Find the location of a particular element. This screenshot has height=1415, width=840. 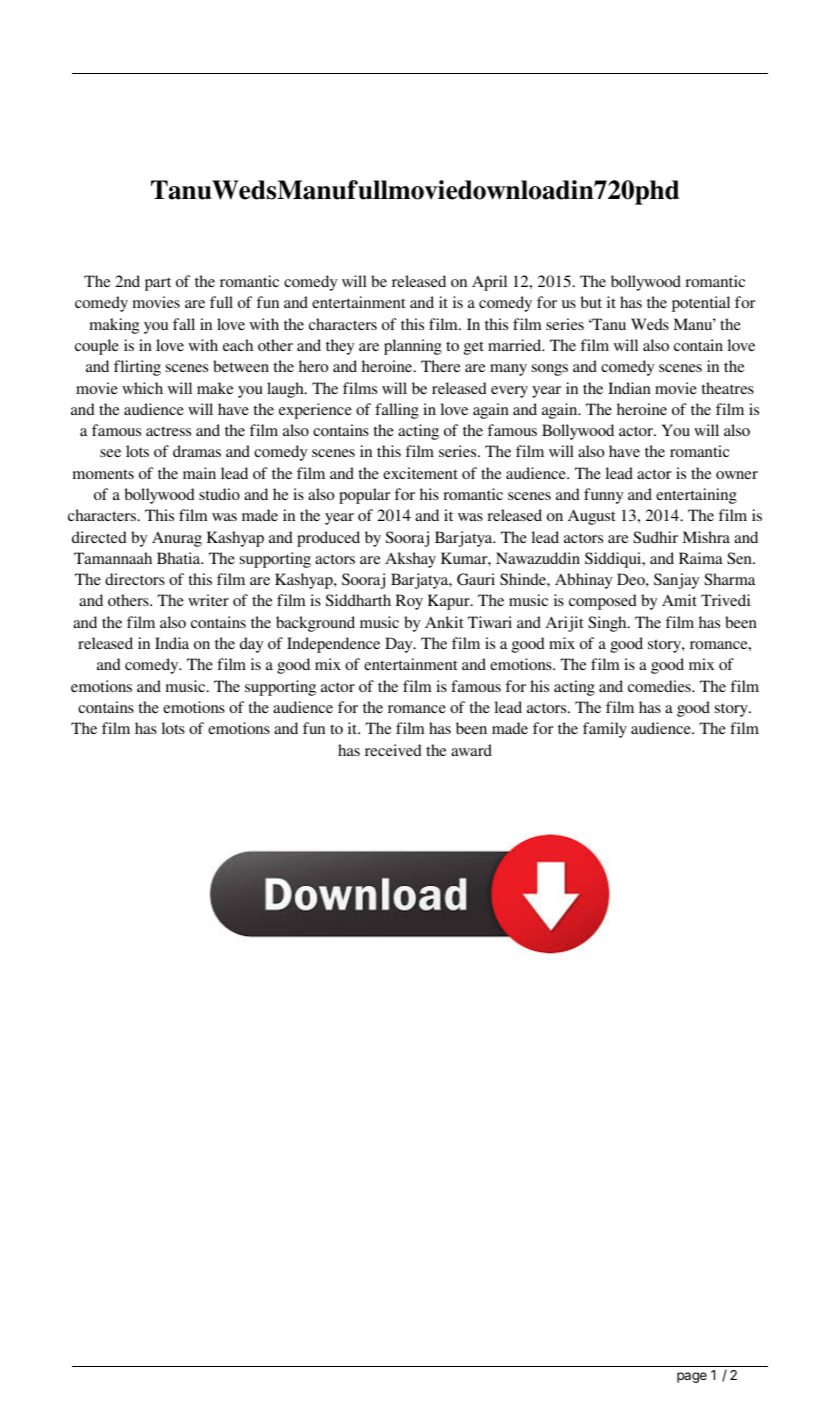

family is located at coordinates (605, 730).
